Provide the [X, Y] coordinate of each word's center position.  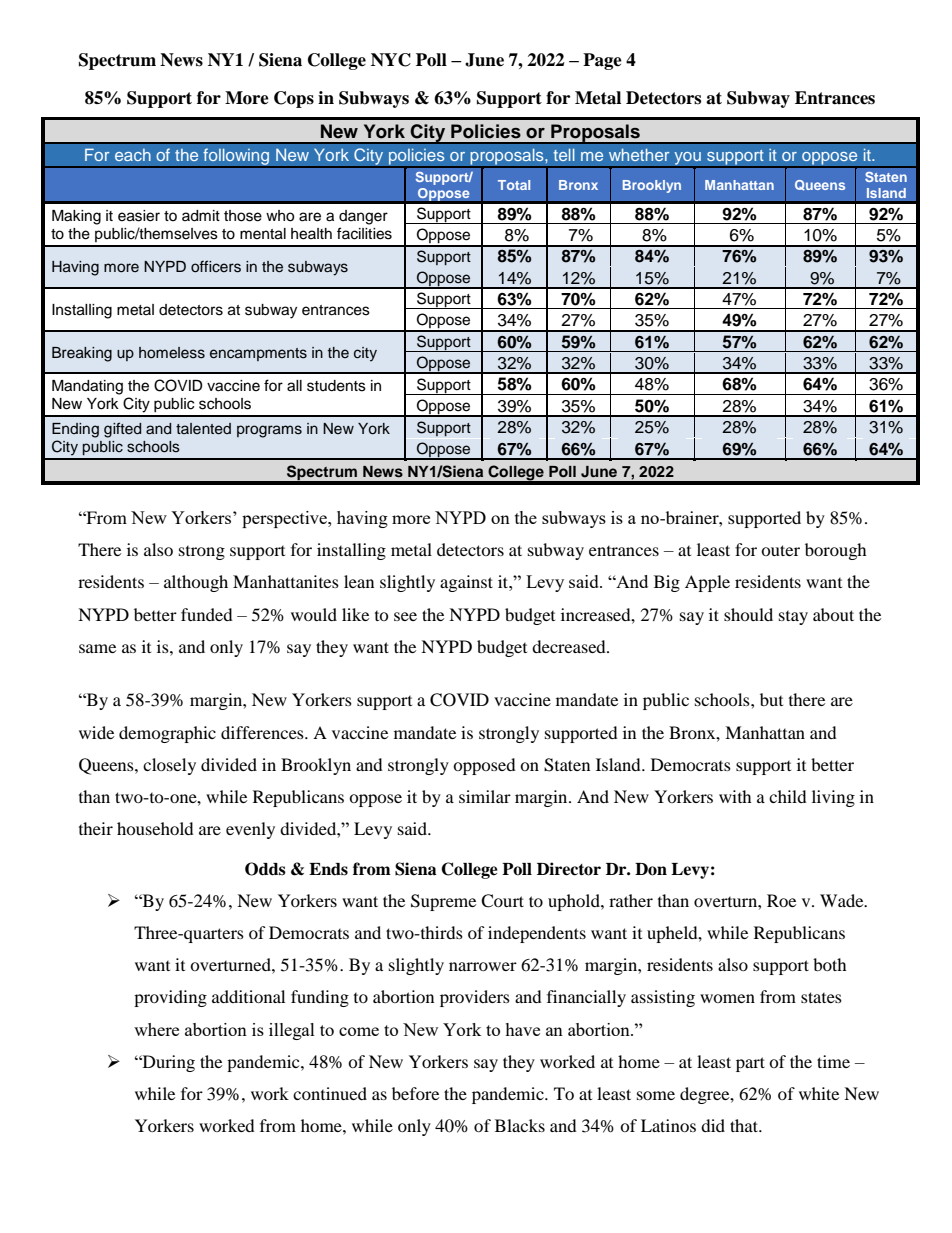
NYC [391, 60]
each [133, 155]
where [156, 1029]
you [687, 160]
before [415, 1093]
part [750, 1064]
